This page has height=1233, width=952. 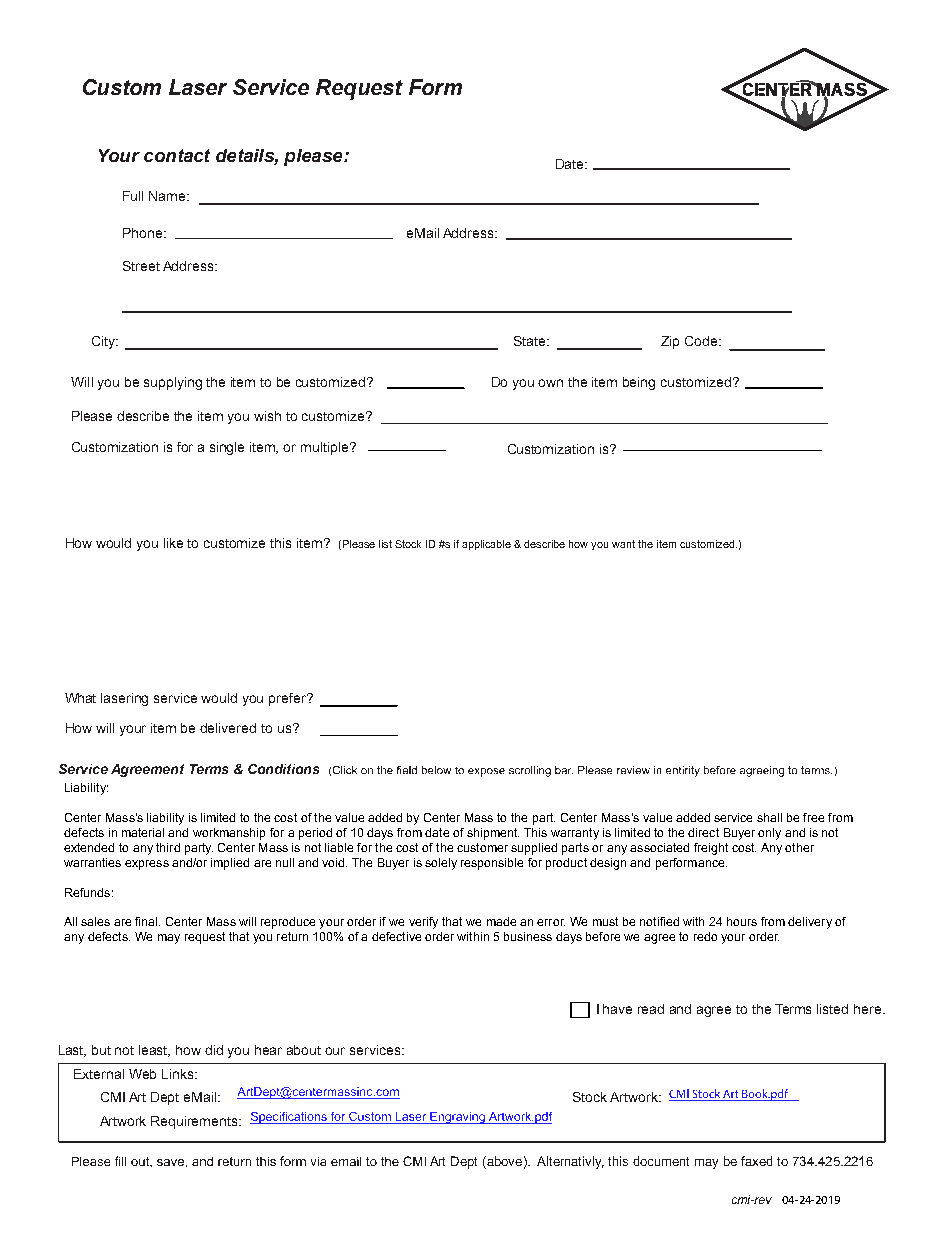 What do you see at coordinates (742, 921) in the page?
I see `hours` at bounding box center [742, 921].
